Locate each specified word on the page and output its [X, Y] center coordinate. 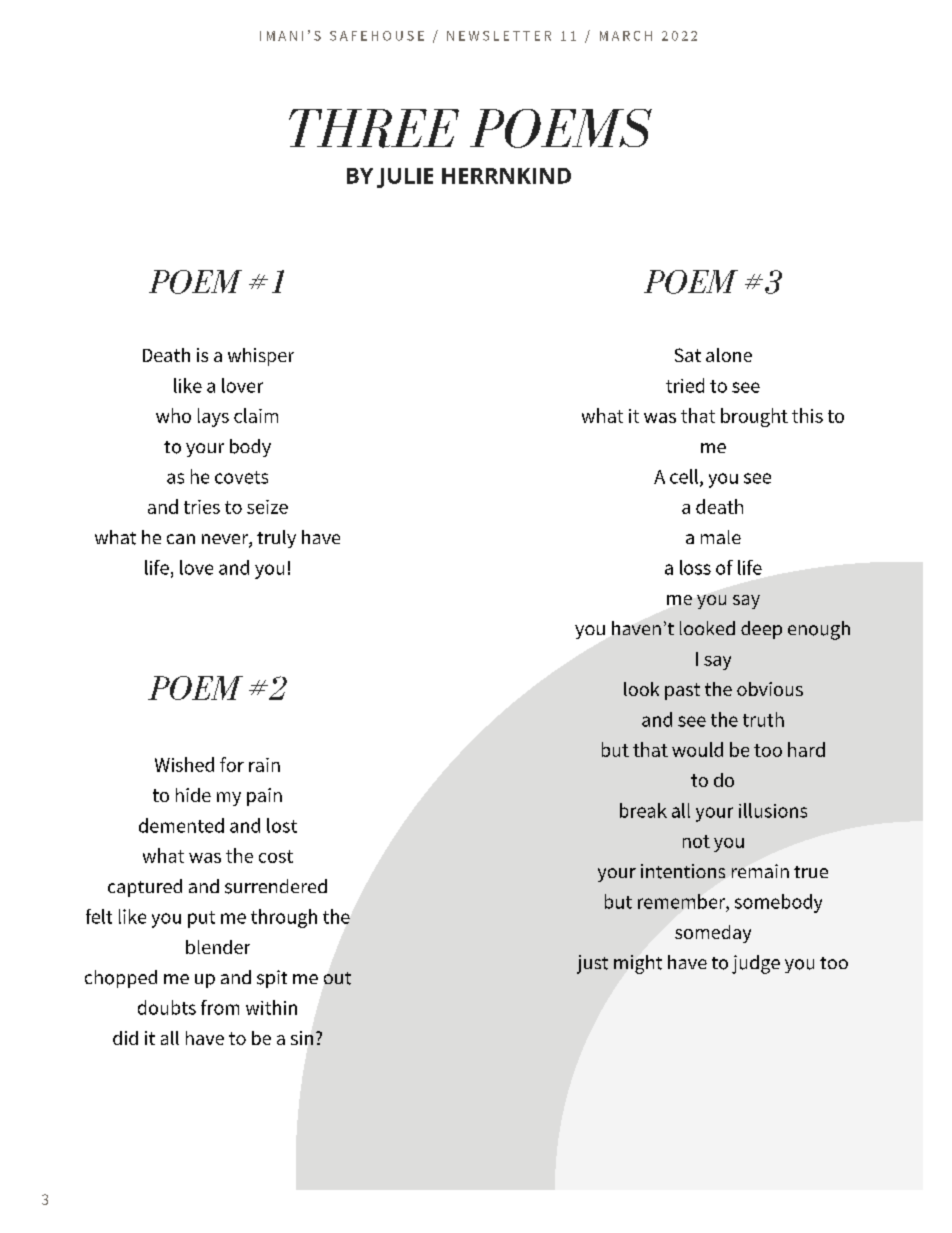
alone [729, 355]
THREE [374, 128]
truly [276, 539]
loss [695, 567]
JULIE [405, 178]
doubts [167, 1007]
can [181, 539]
